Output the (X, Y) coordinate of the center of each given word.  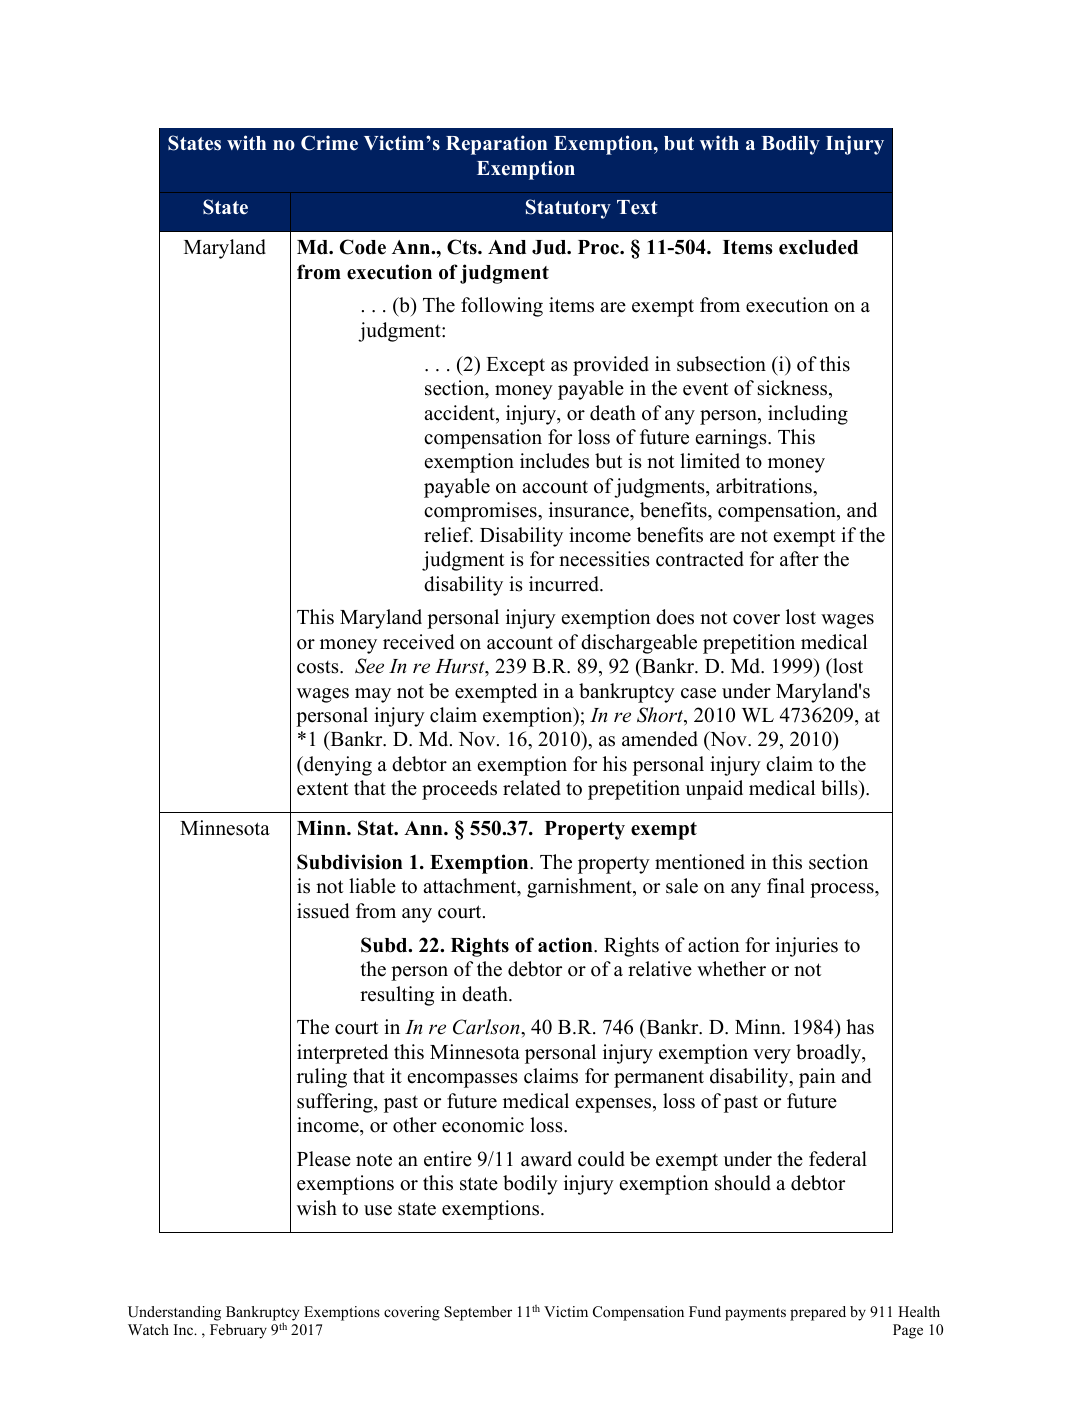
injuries (806, 947)
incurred (565, 584)
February (238, 1331)
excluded (818, 247)
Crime (329, 143)
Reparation (496, 145)
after (799, 559)
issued (323, 911)
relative (660, 969)
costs (319, 667)
